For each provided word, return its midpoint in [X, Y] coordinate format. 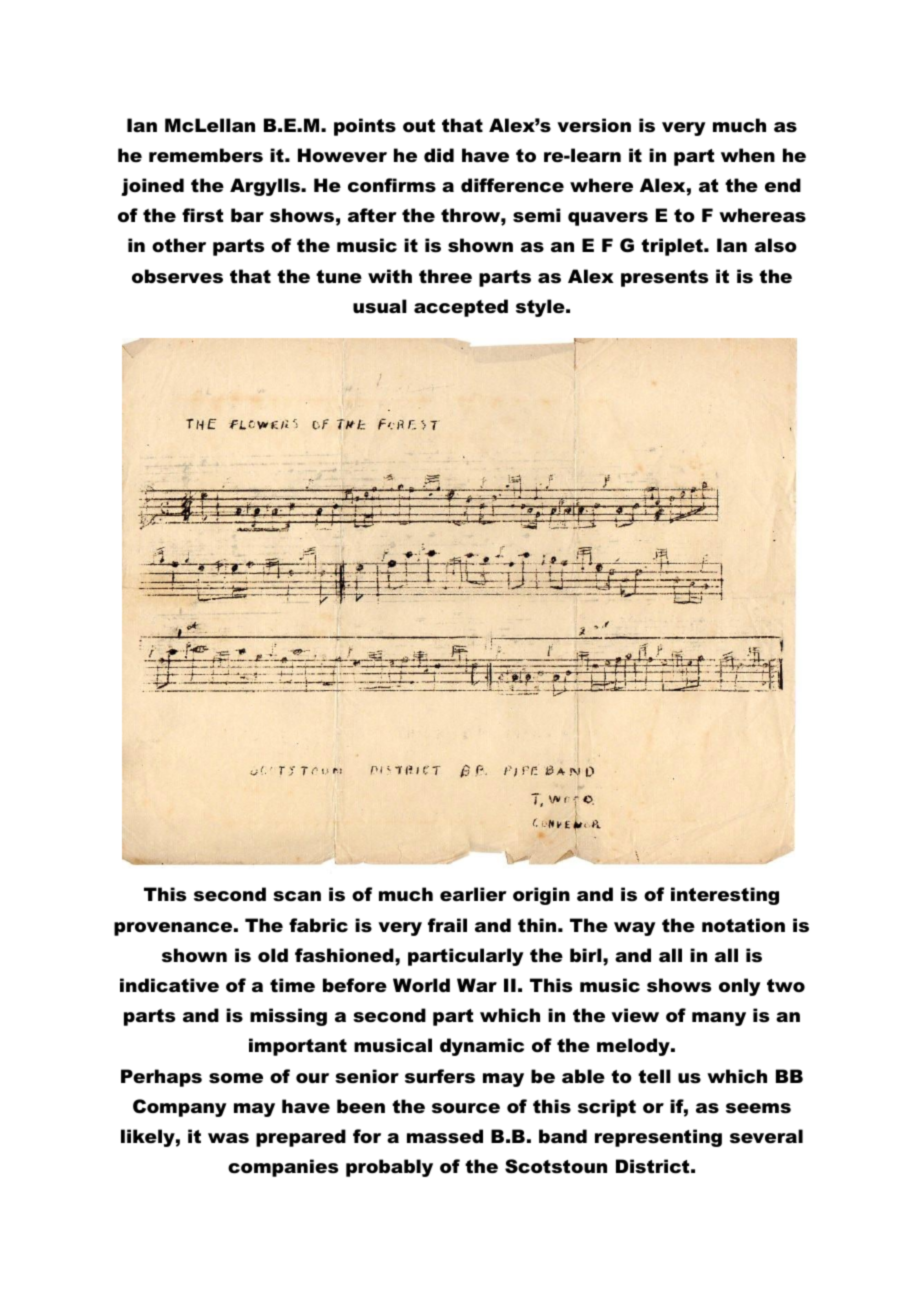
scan [297, 896]
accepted [461, 308]
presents [664, 278]
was [228, 1138]
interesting [725, 896]
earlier [473, 894]
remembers [206, 155]
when [748, 155]
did [439, 155]
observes [177, 276]
